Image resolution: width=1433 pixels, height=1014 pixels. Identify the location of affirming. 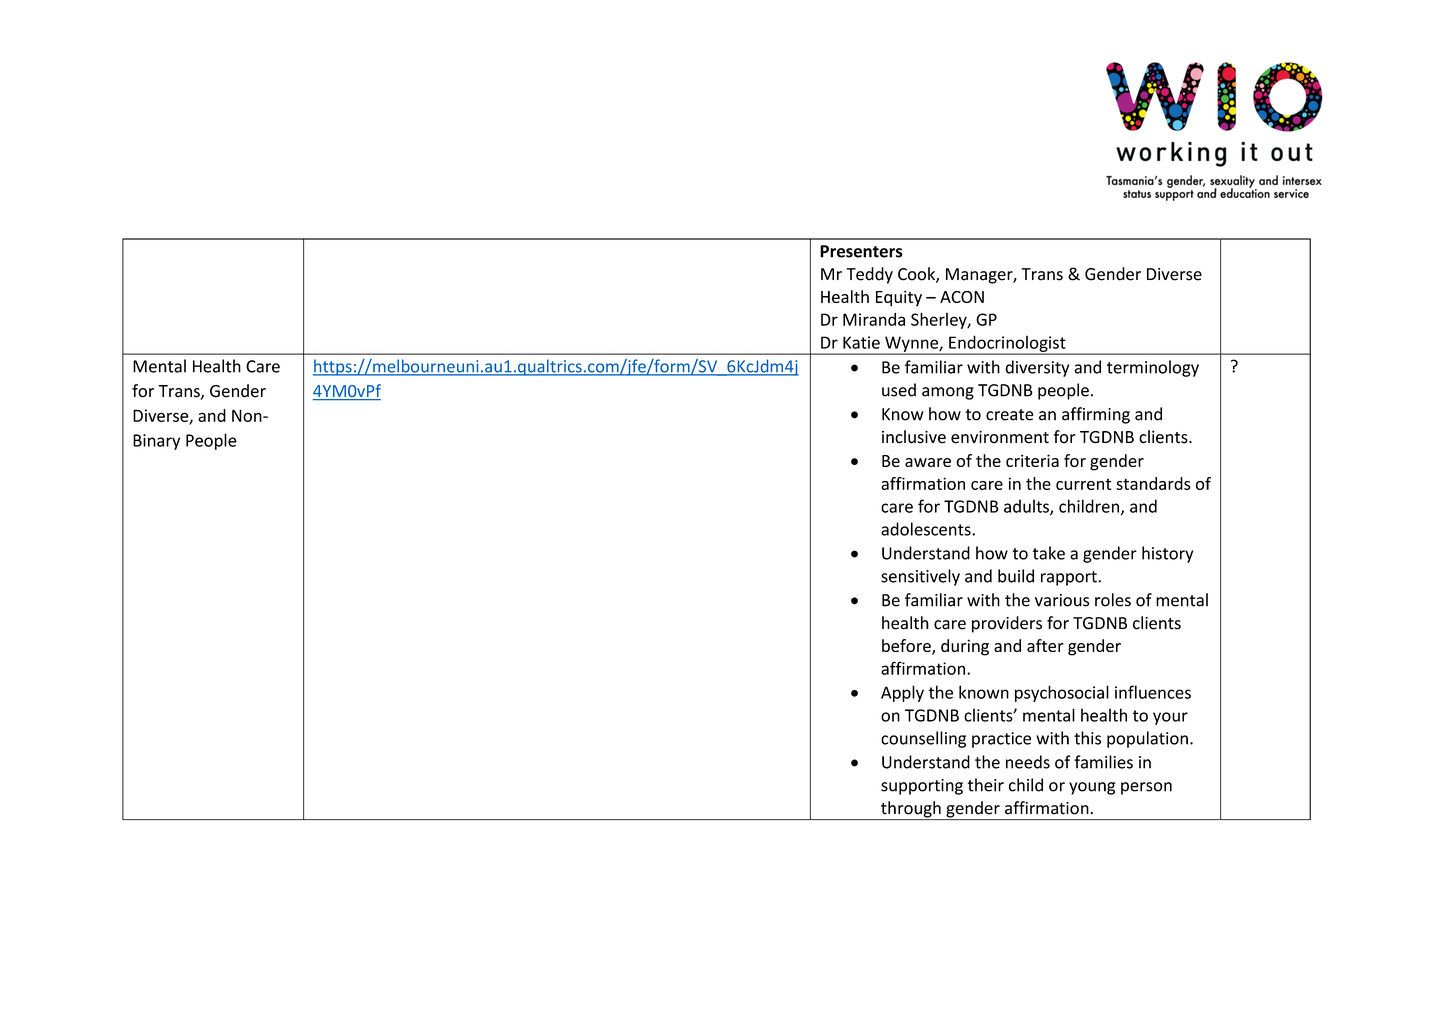
(1096, 415).
